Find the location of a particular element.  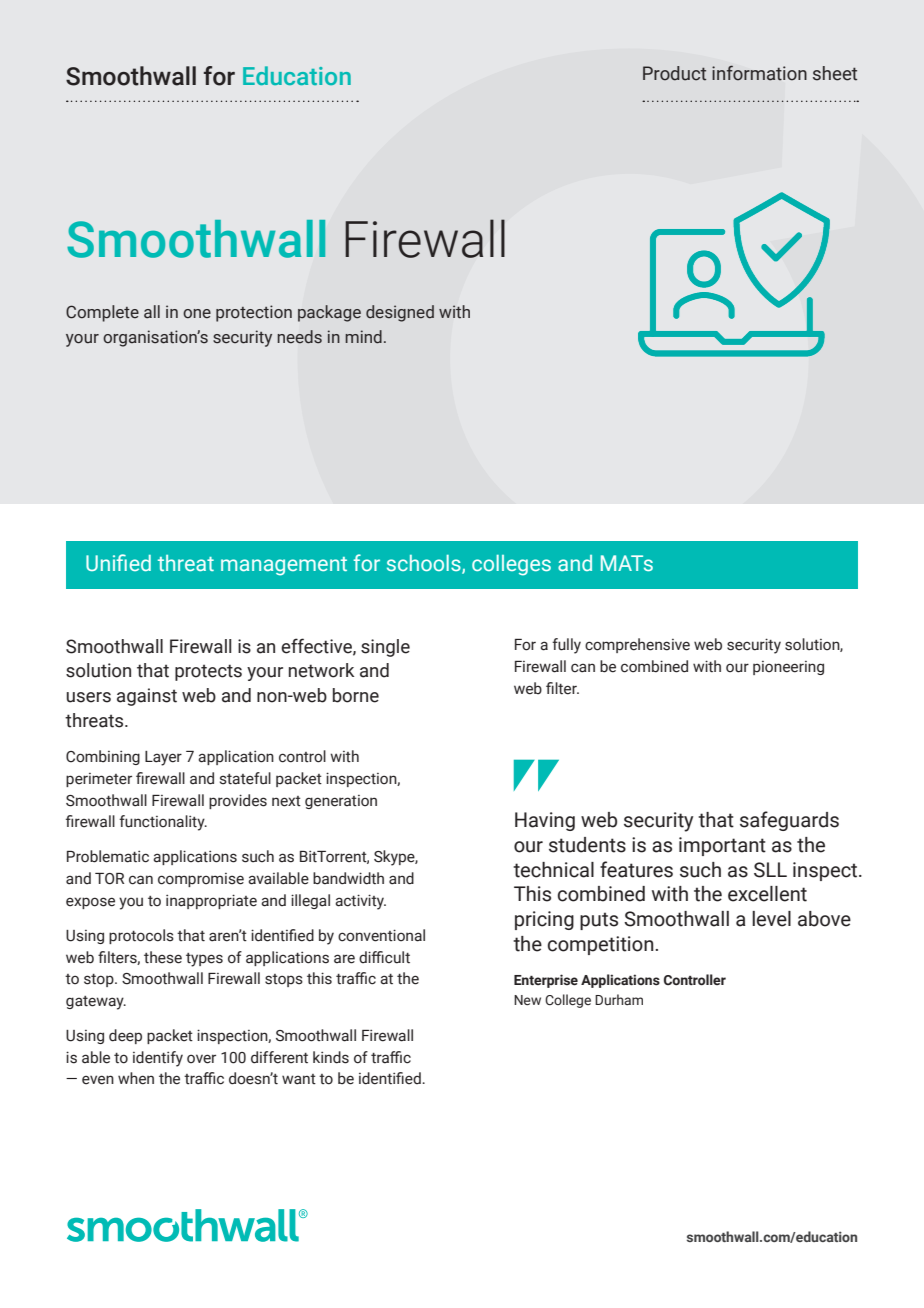

pioneering is located at coordinates (788, 668).
